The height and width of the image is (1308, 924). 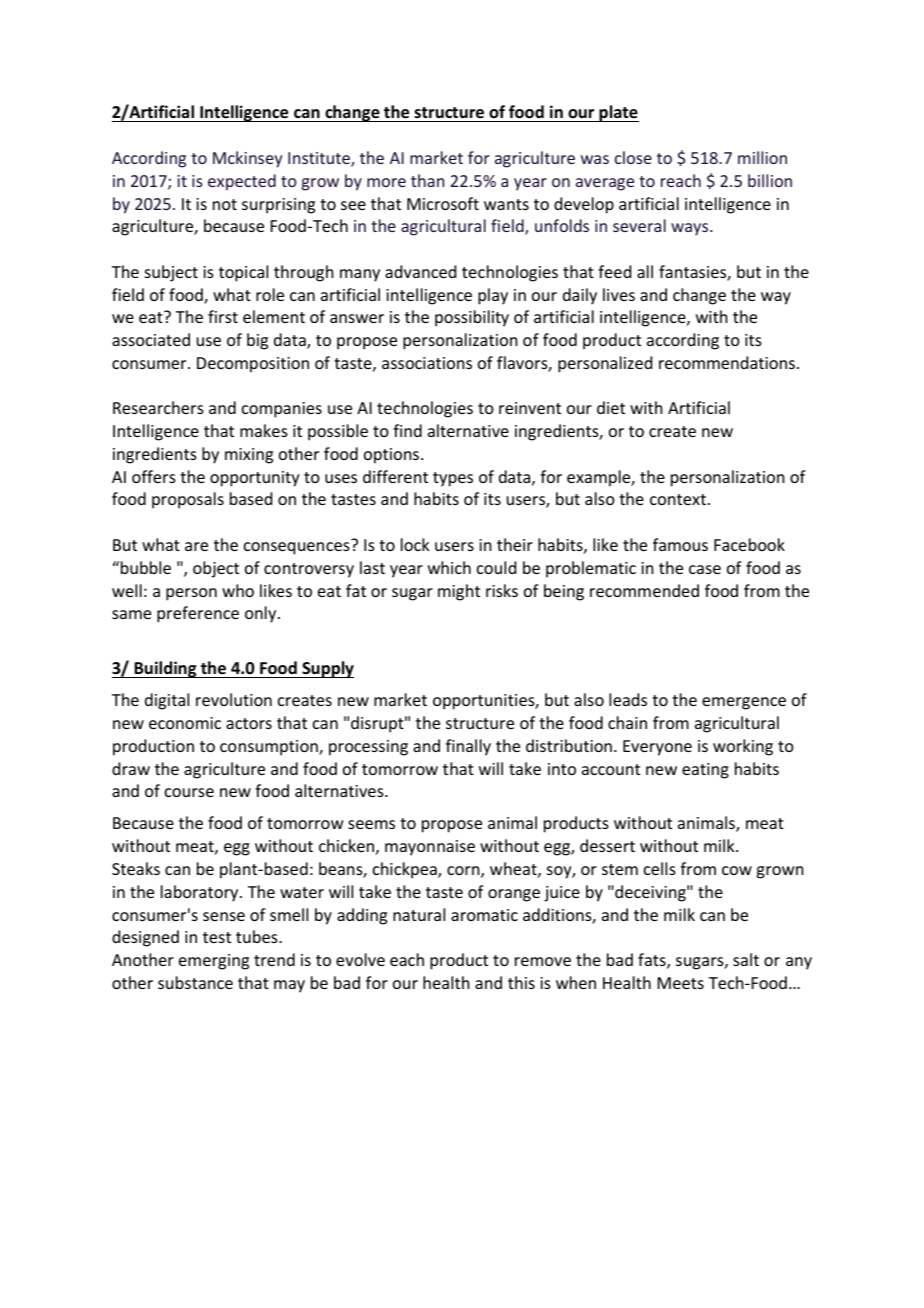 What do you see at coordinates (419, 914) in the image?
I see `natural` at bounding box center [419, 914].
